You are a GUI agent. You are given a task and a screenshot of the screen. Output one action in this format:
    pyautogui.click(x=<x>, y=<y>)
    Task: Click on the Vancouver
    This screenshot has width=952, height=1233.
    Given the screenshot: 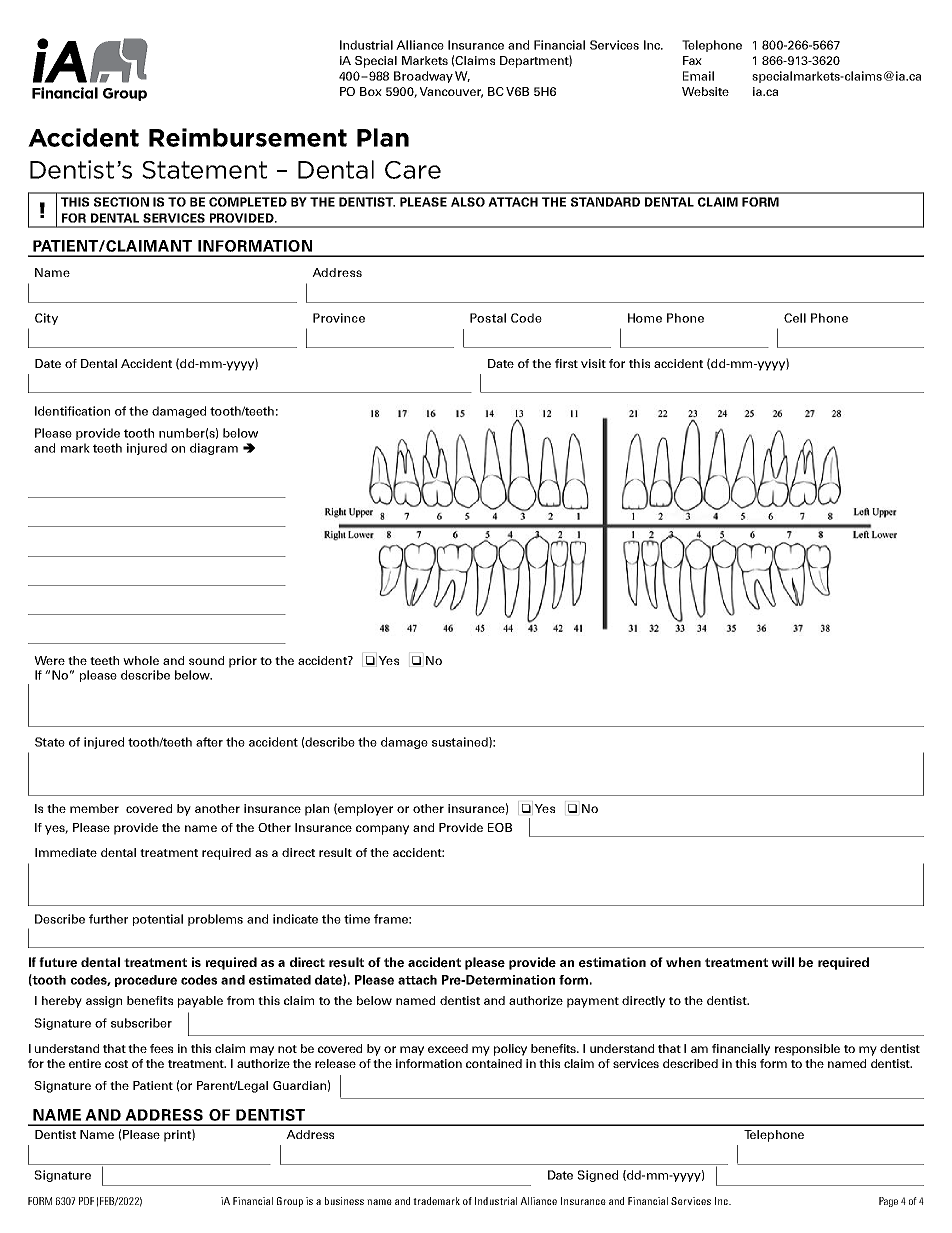 What is the action you would take?
    pyautogui.click(x=451, y=92)
